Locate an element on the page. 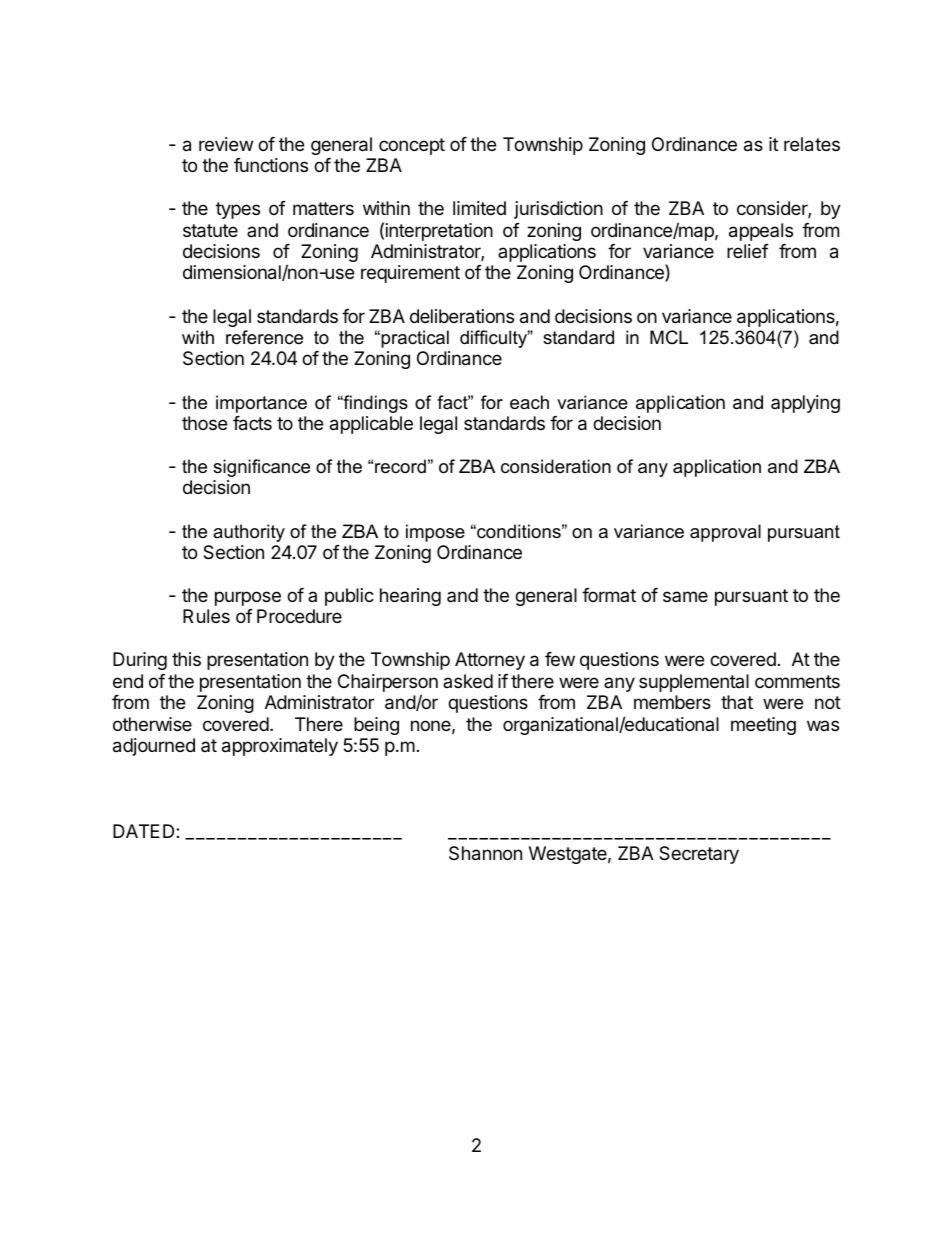 The width and height of the page is (952, 1233). Shannon is located at coordinates (485, 853).
